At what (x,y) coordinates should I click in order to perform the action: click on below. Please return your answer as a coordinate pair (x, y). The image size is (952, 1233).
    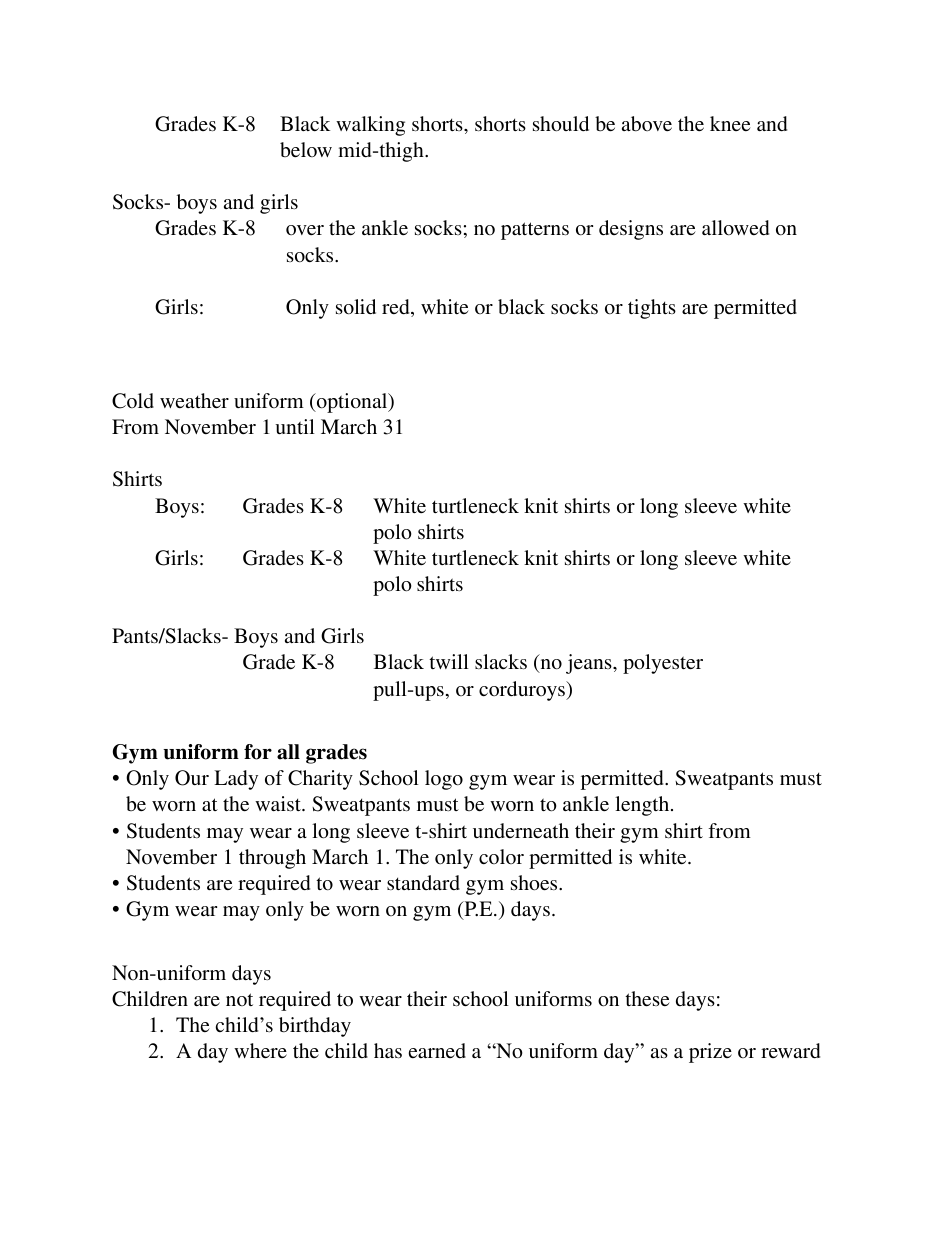
    Looking at the image, I should click on (306, 149).
